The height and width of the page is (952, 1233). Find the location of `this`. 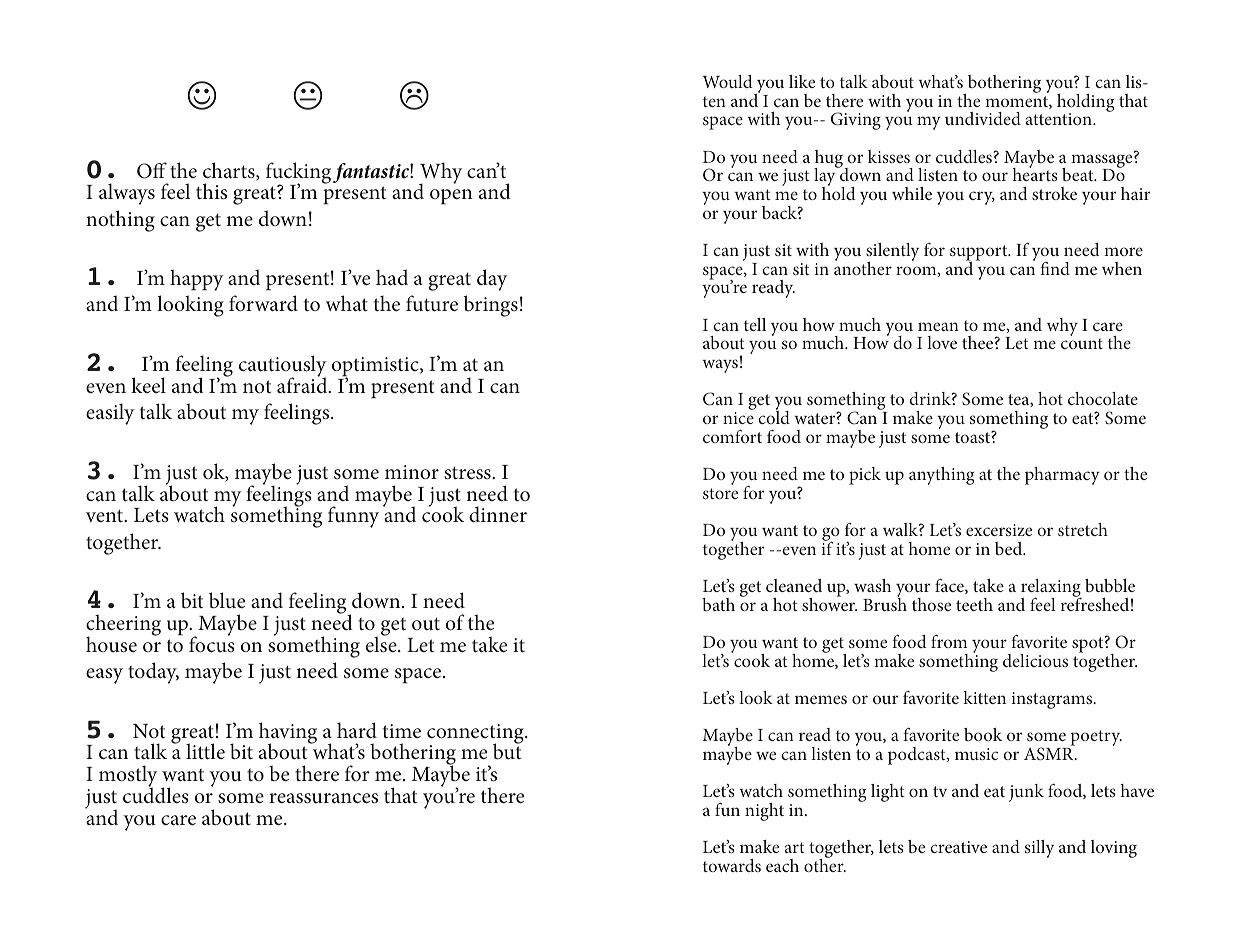

this is located at coordinates (211, 191).
